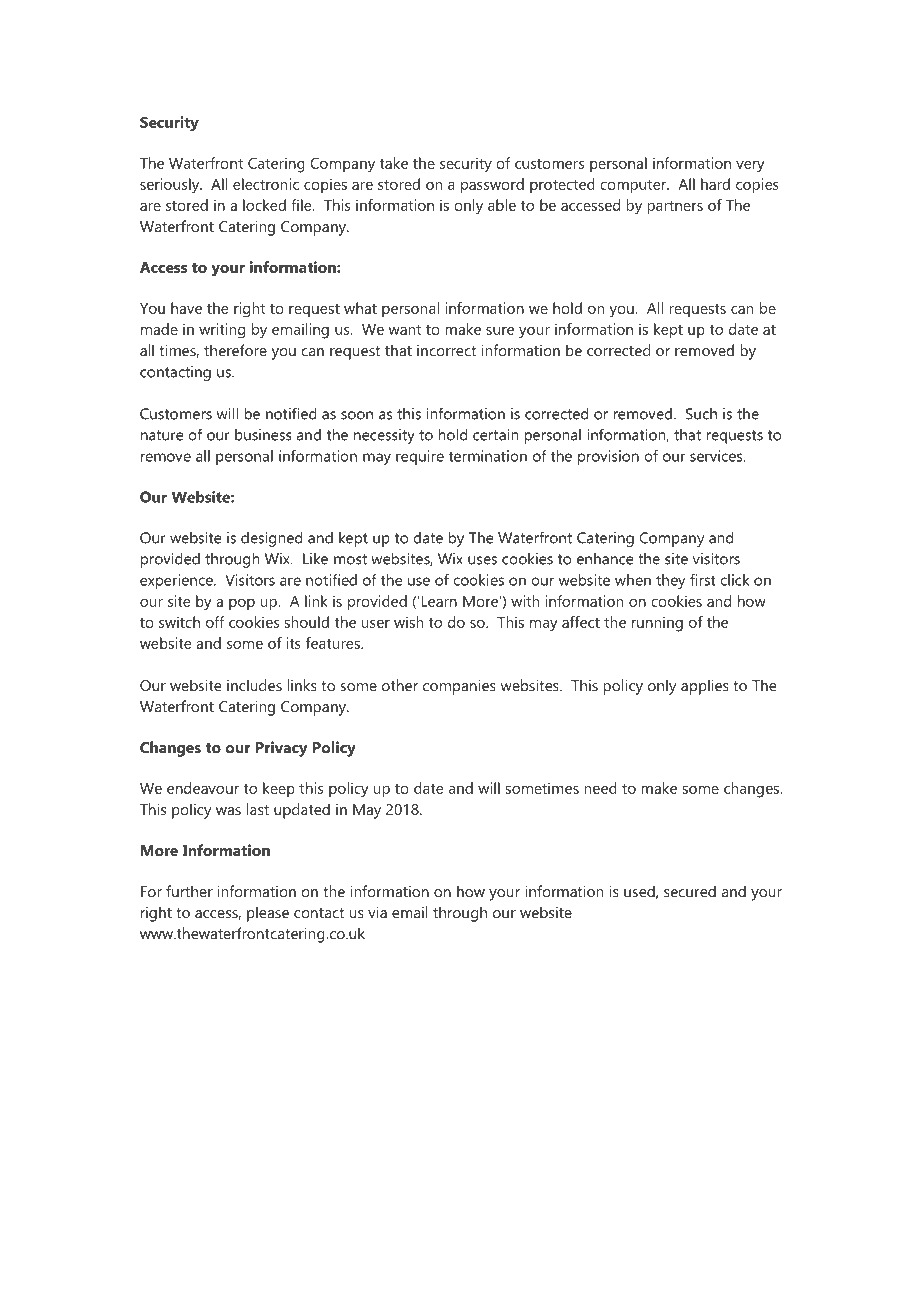  Describe the element at coordinates (675, 208) in the screenshot. I see `partners` at that location.
